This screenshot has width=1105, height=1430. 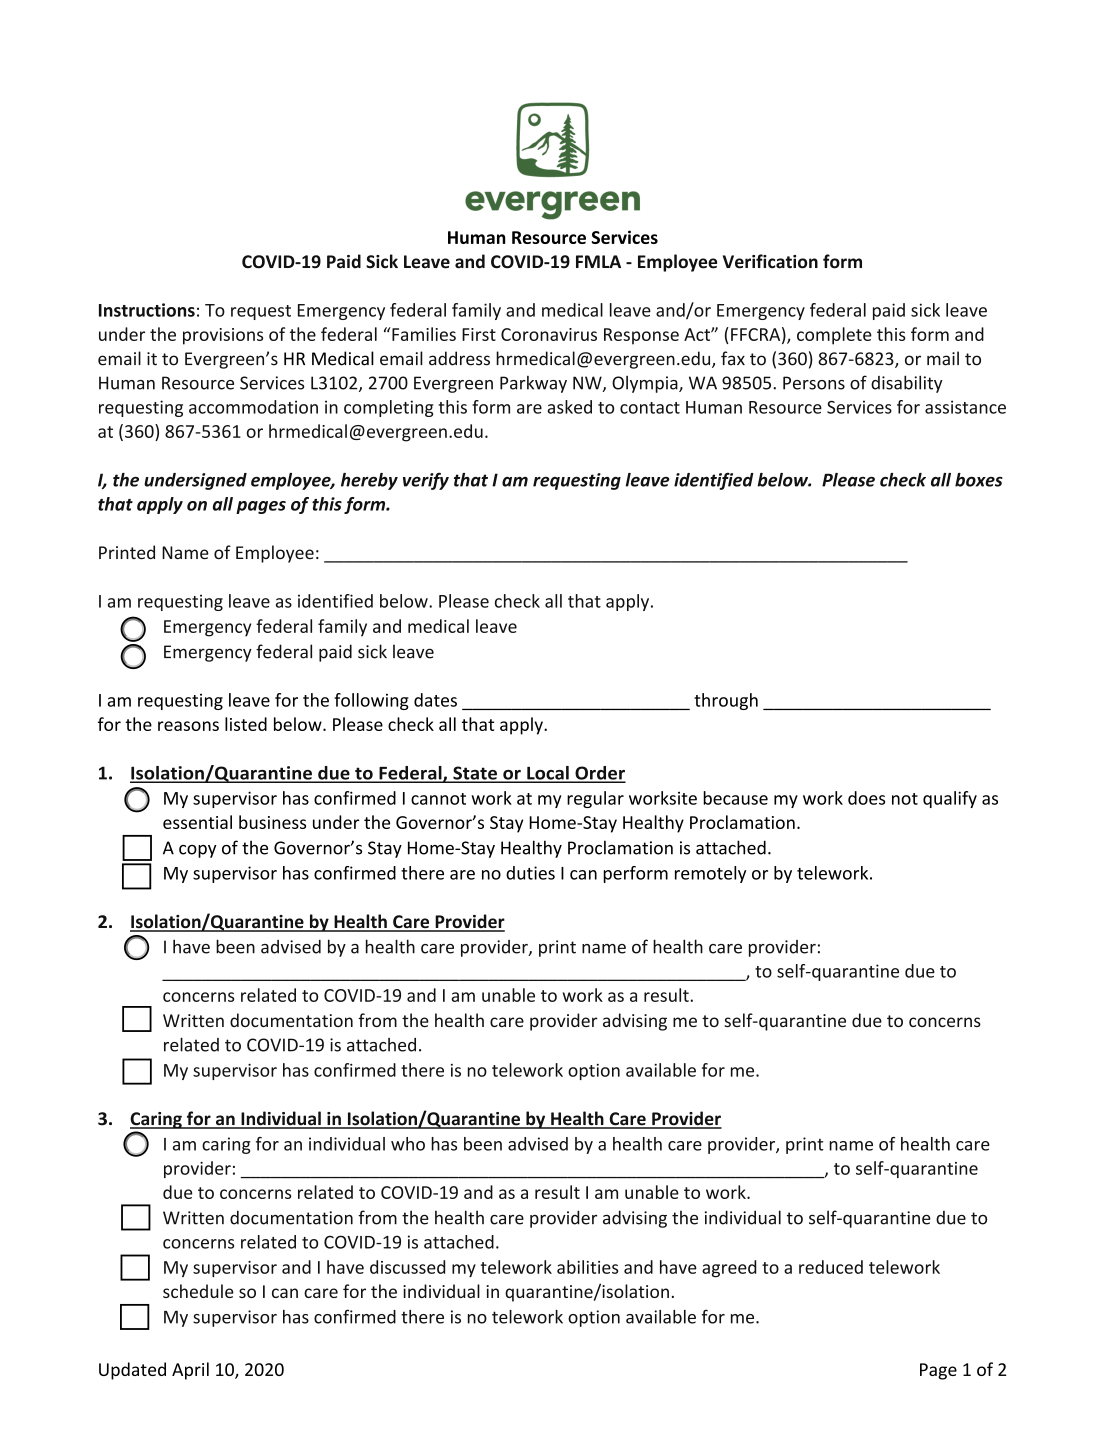 I want to click on reduced, so click(x=831, y=1267).
